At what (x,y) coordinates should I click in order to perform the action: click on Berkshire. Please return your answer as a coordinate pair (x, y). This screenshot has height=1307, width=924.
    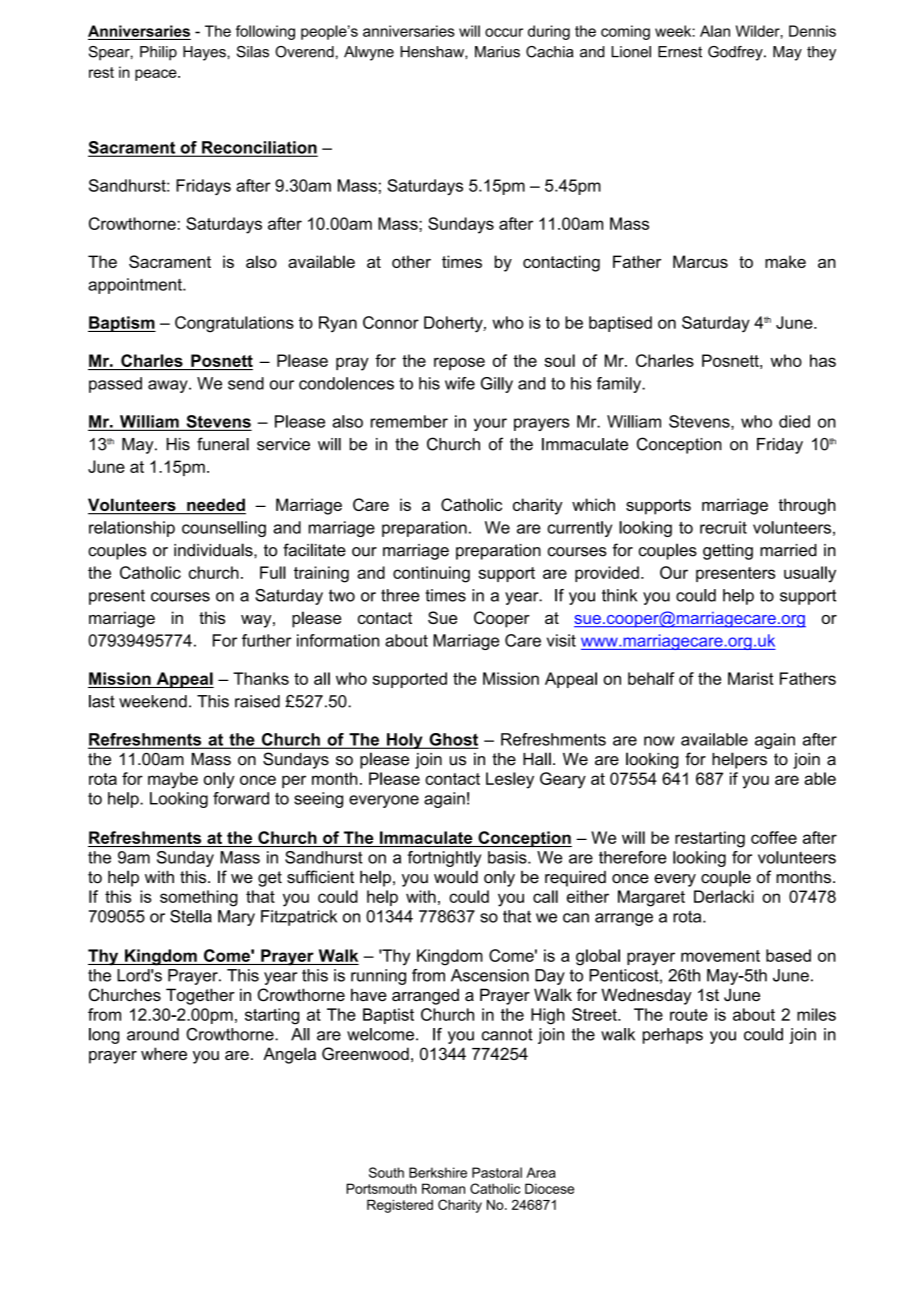
    Looking at the image, I should click on (438, 1172).
